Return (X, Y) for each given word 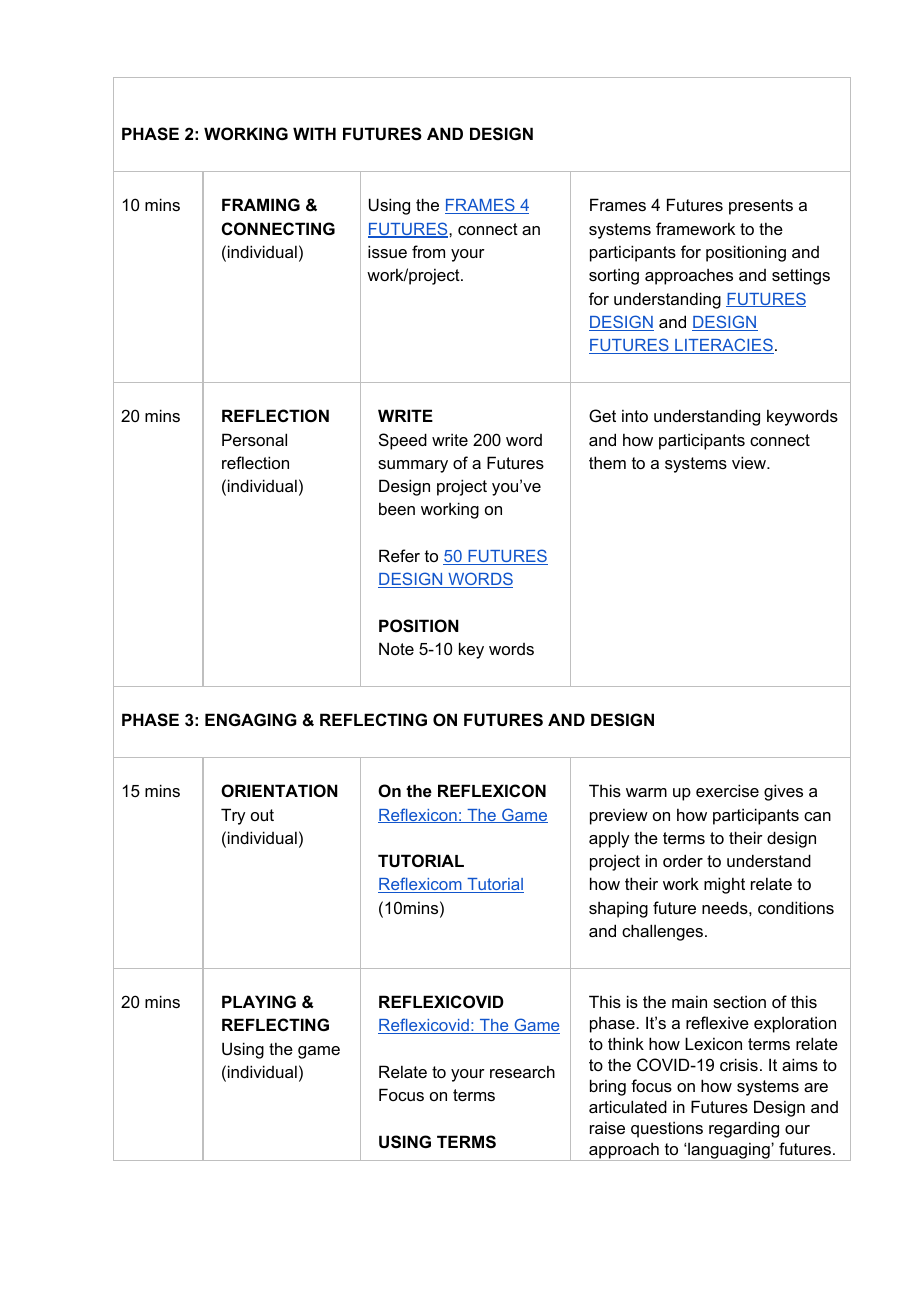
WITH (314, 133)
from (428, 251)
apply (609, 840)
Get (602, 415)
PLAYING (259, 1001)
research (522, 1071)
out (262, 815)
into (635, 415)
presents (761, 207)
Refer (399, 555)
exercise (727, 790)
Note (396, 648)
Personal (254, 439)
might (724, 885)
